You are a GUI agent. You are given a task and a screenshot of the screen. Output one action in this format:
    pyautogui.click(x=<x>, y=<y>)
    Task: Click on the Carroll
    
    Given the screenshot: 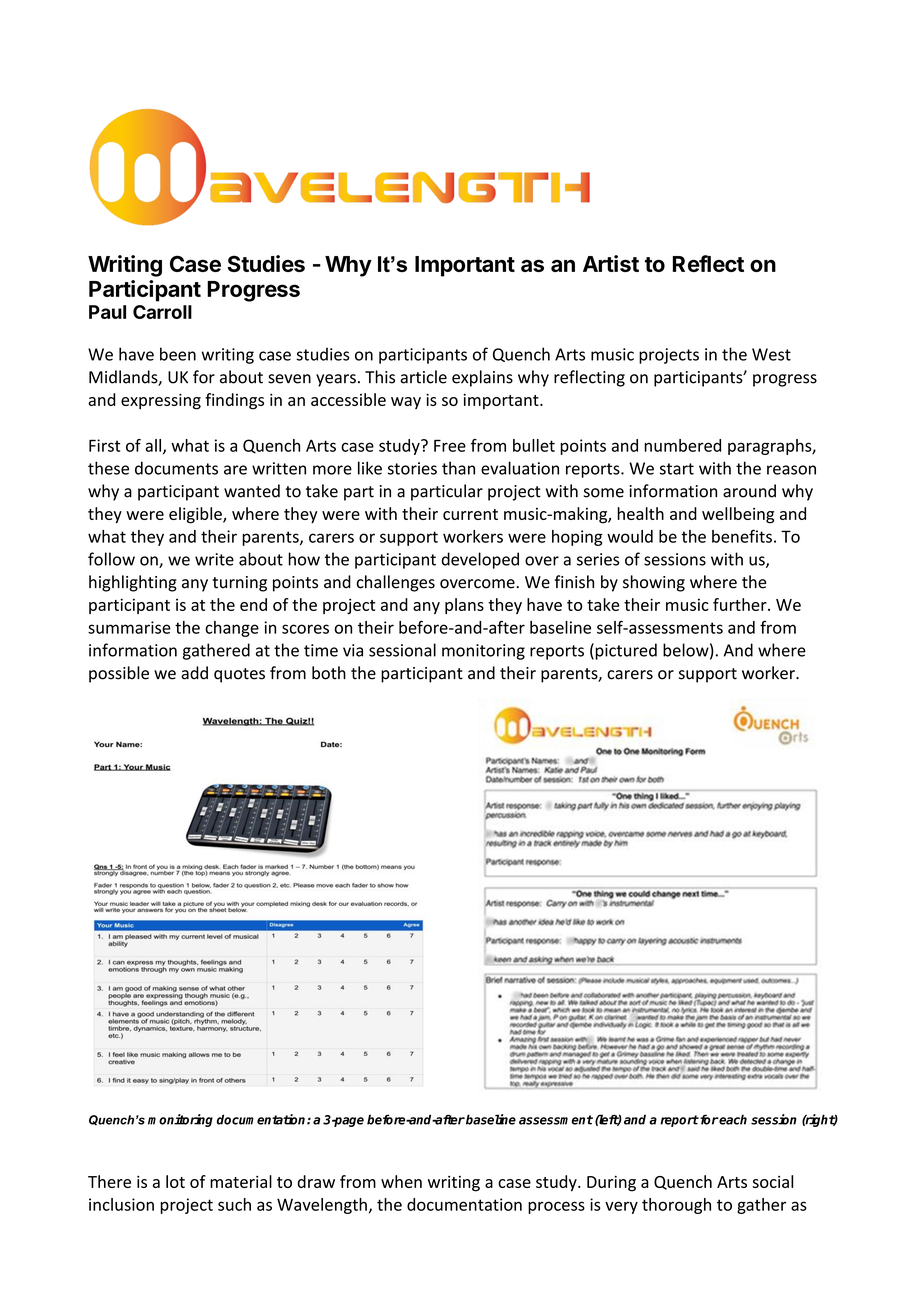 What is the action you would take?
    pyautogui.click(x=162, y=312)
